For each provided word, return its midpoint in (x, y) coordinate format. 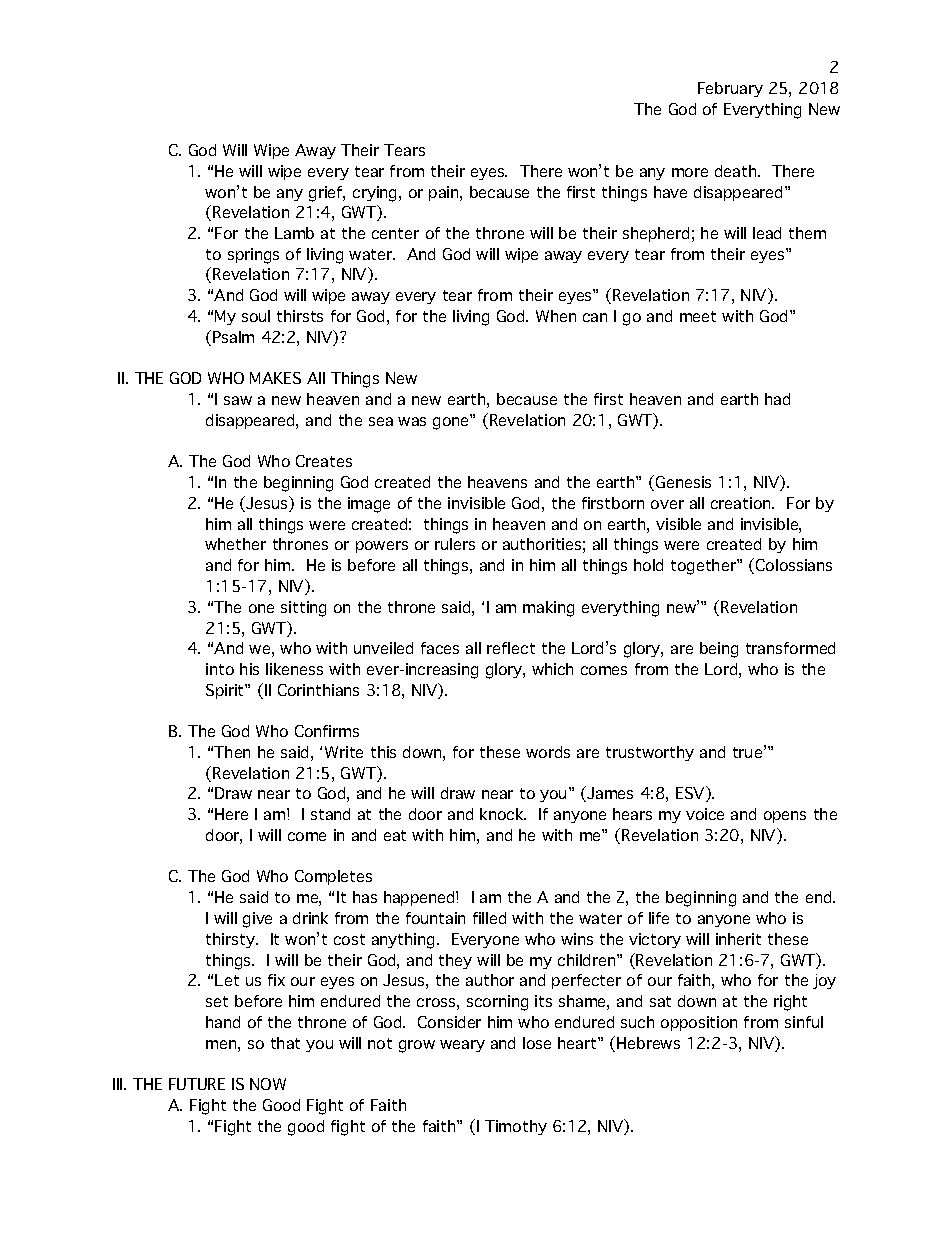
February (730, 89)
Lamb (294, 233)
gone (452, 422)
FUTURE (197, 1084)
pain (445, 193)
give (257, 920)
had (777, 399)
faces (440, 648)
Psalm (233, 337)
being (719, 650)
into (220, 669)
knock (503, 814)
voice (705, 814)
